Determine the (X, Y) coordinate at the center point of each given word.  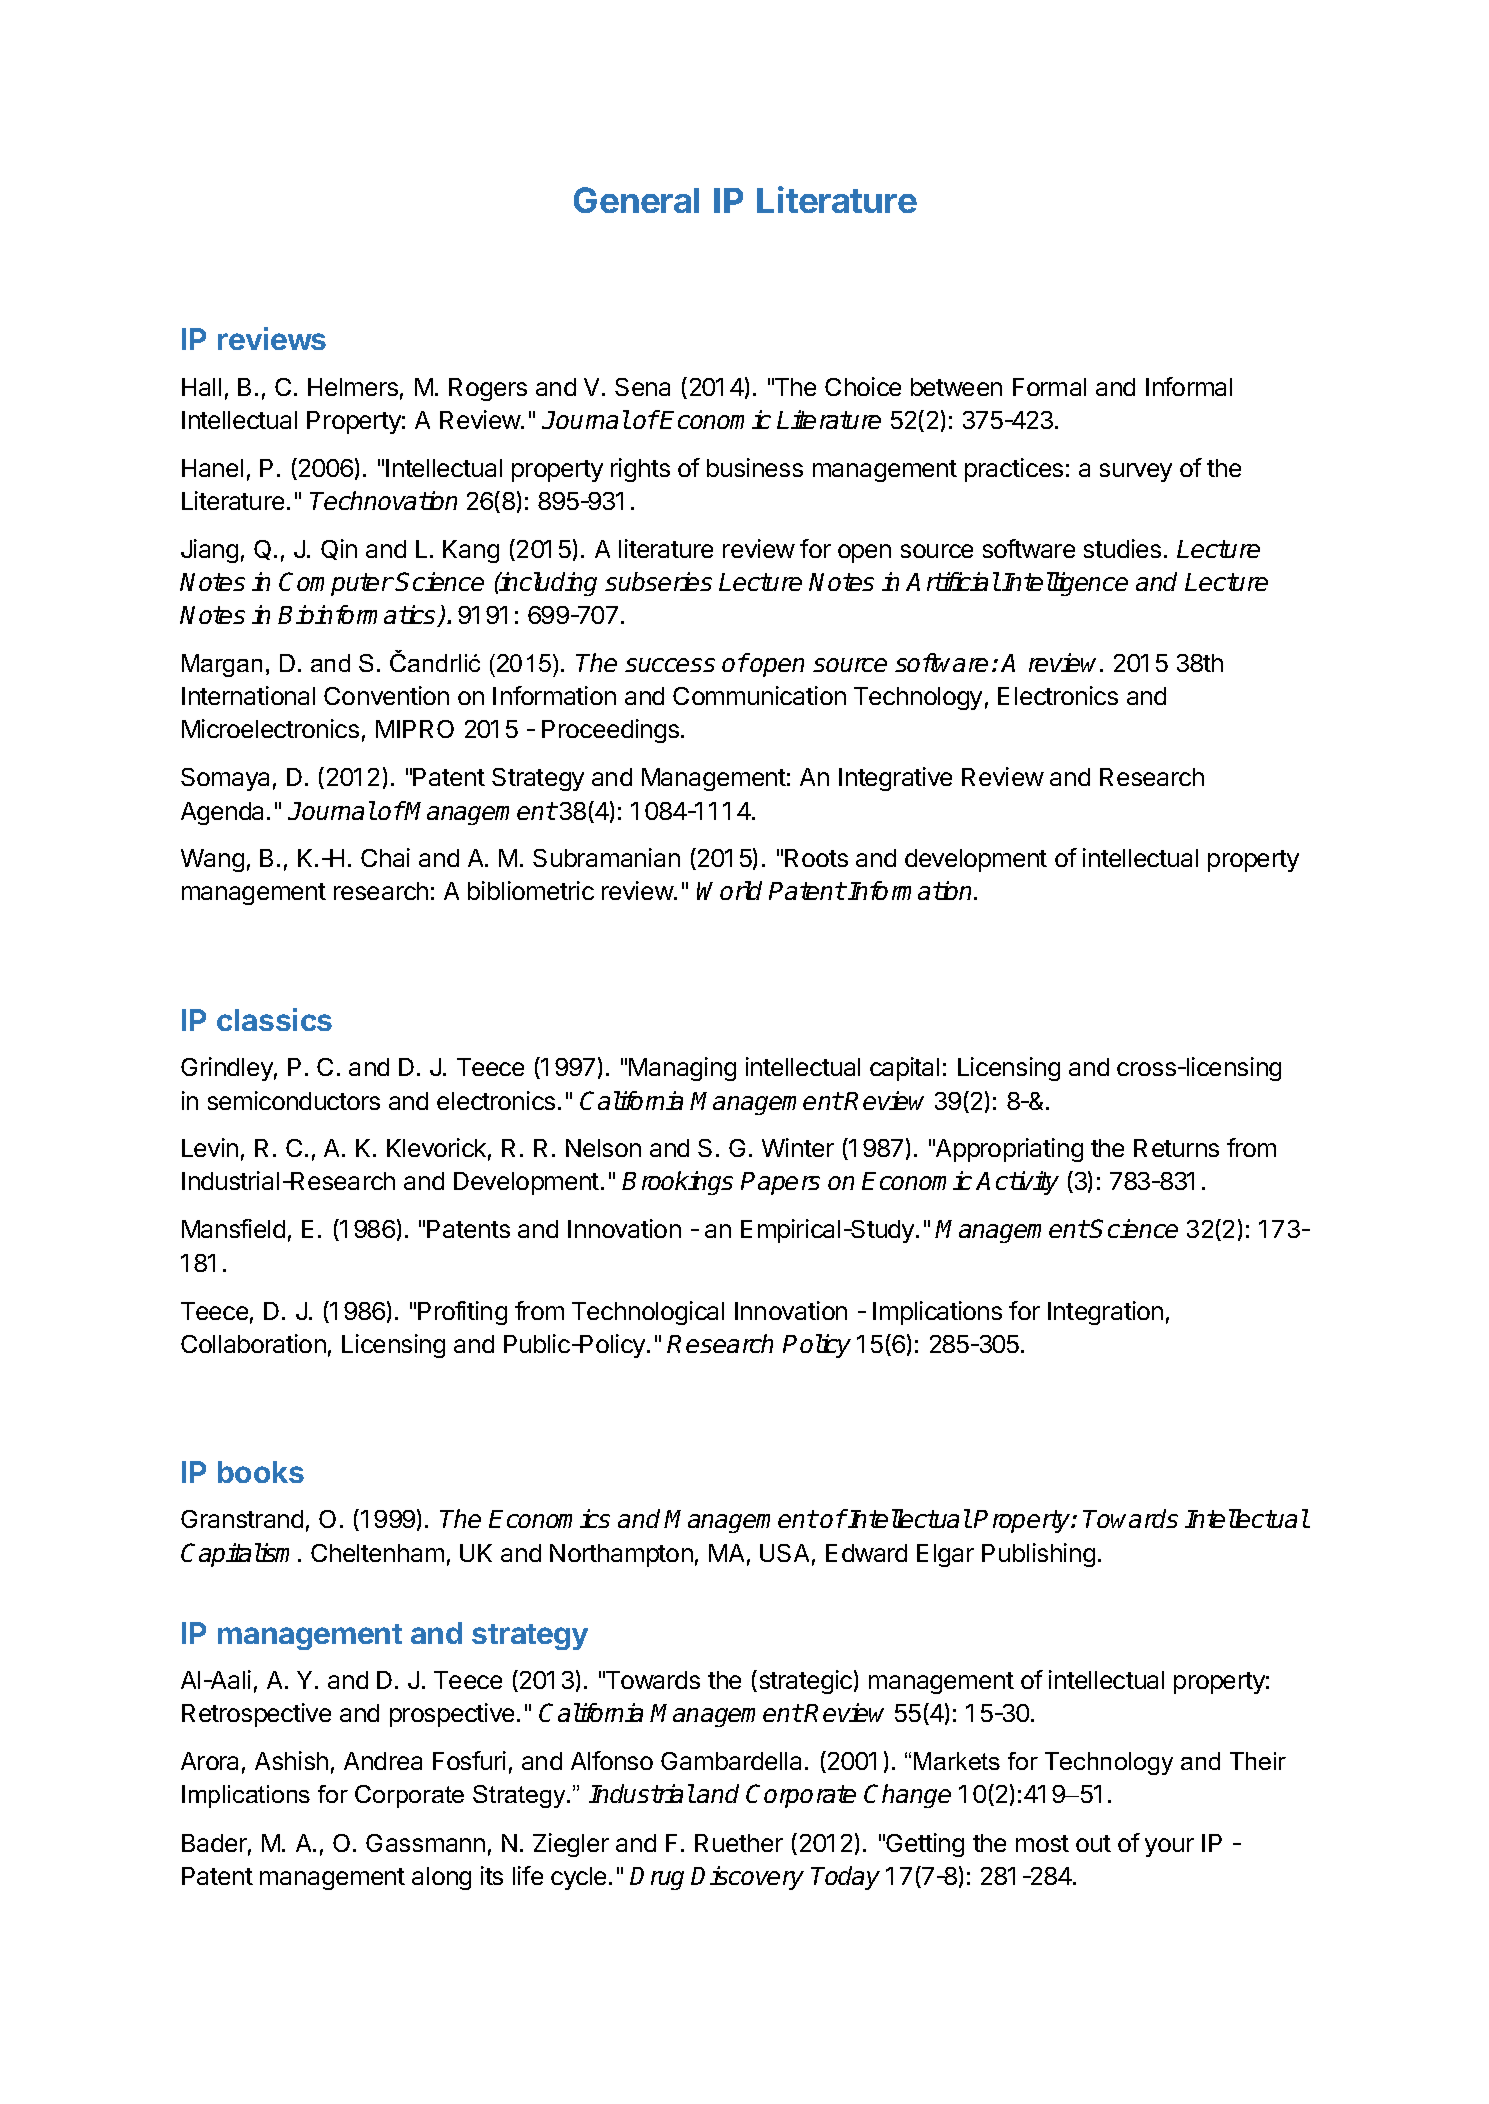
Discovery (747, 1878)
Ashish (291, 1760)
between (956, 387)
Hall (201, 387)
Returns (1176, 1148)
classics (274, 1019)
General (636, 200)
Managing (682, 1069)
